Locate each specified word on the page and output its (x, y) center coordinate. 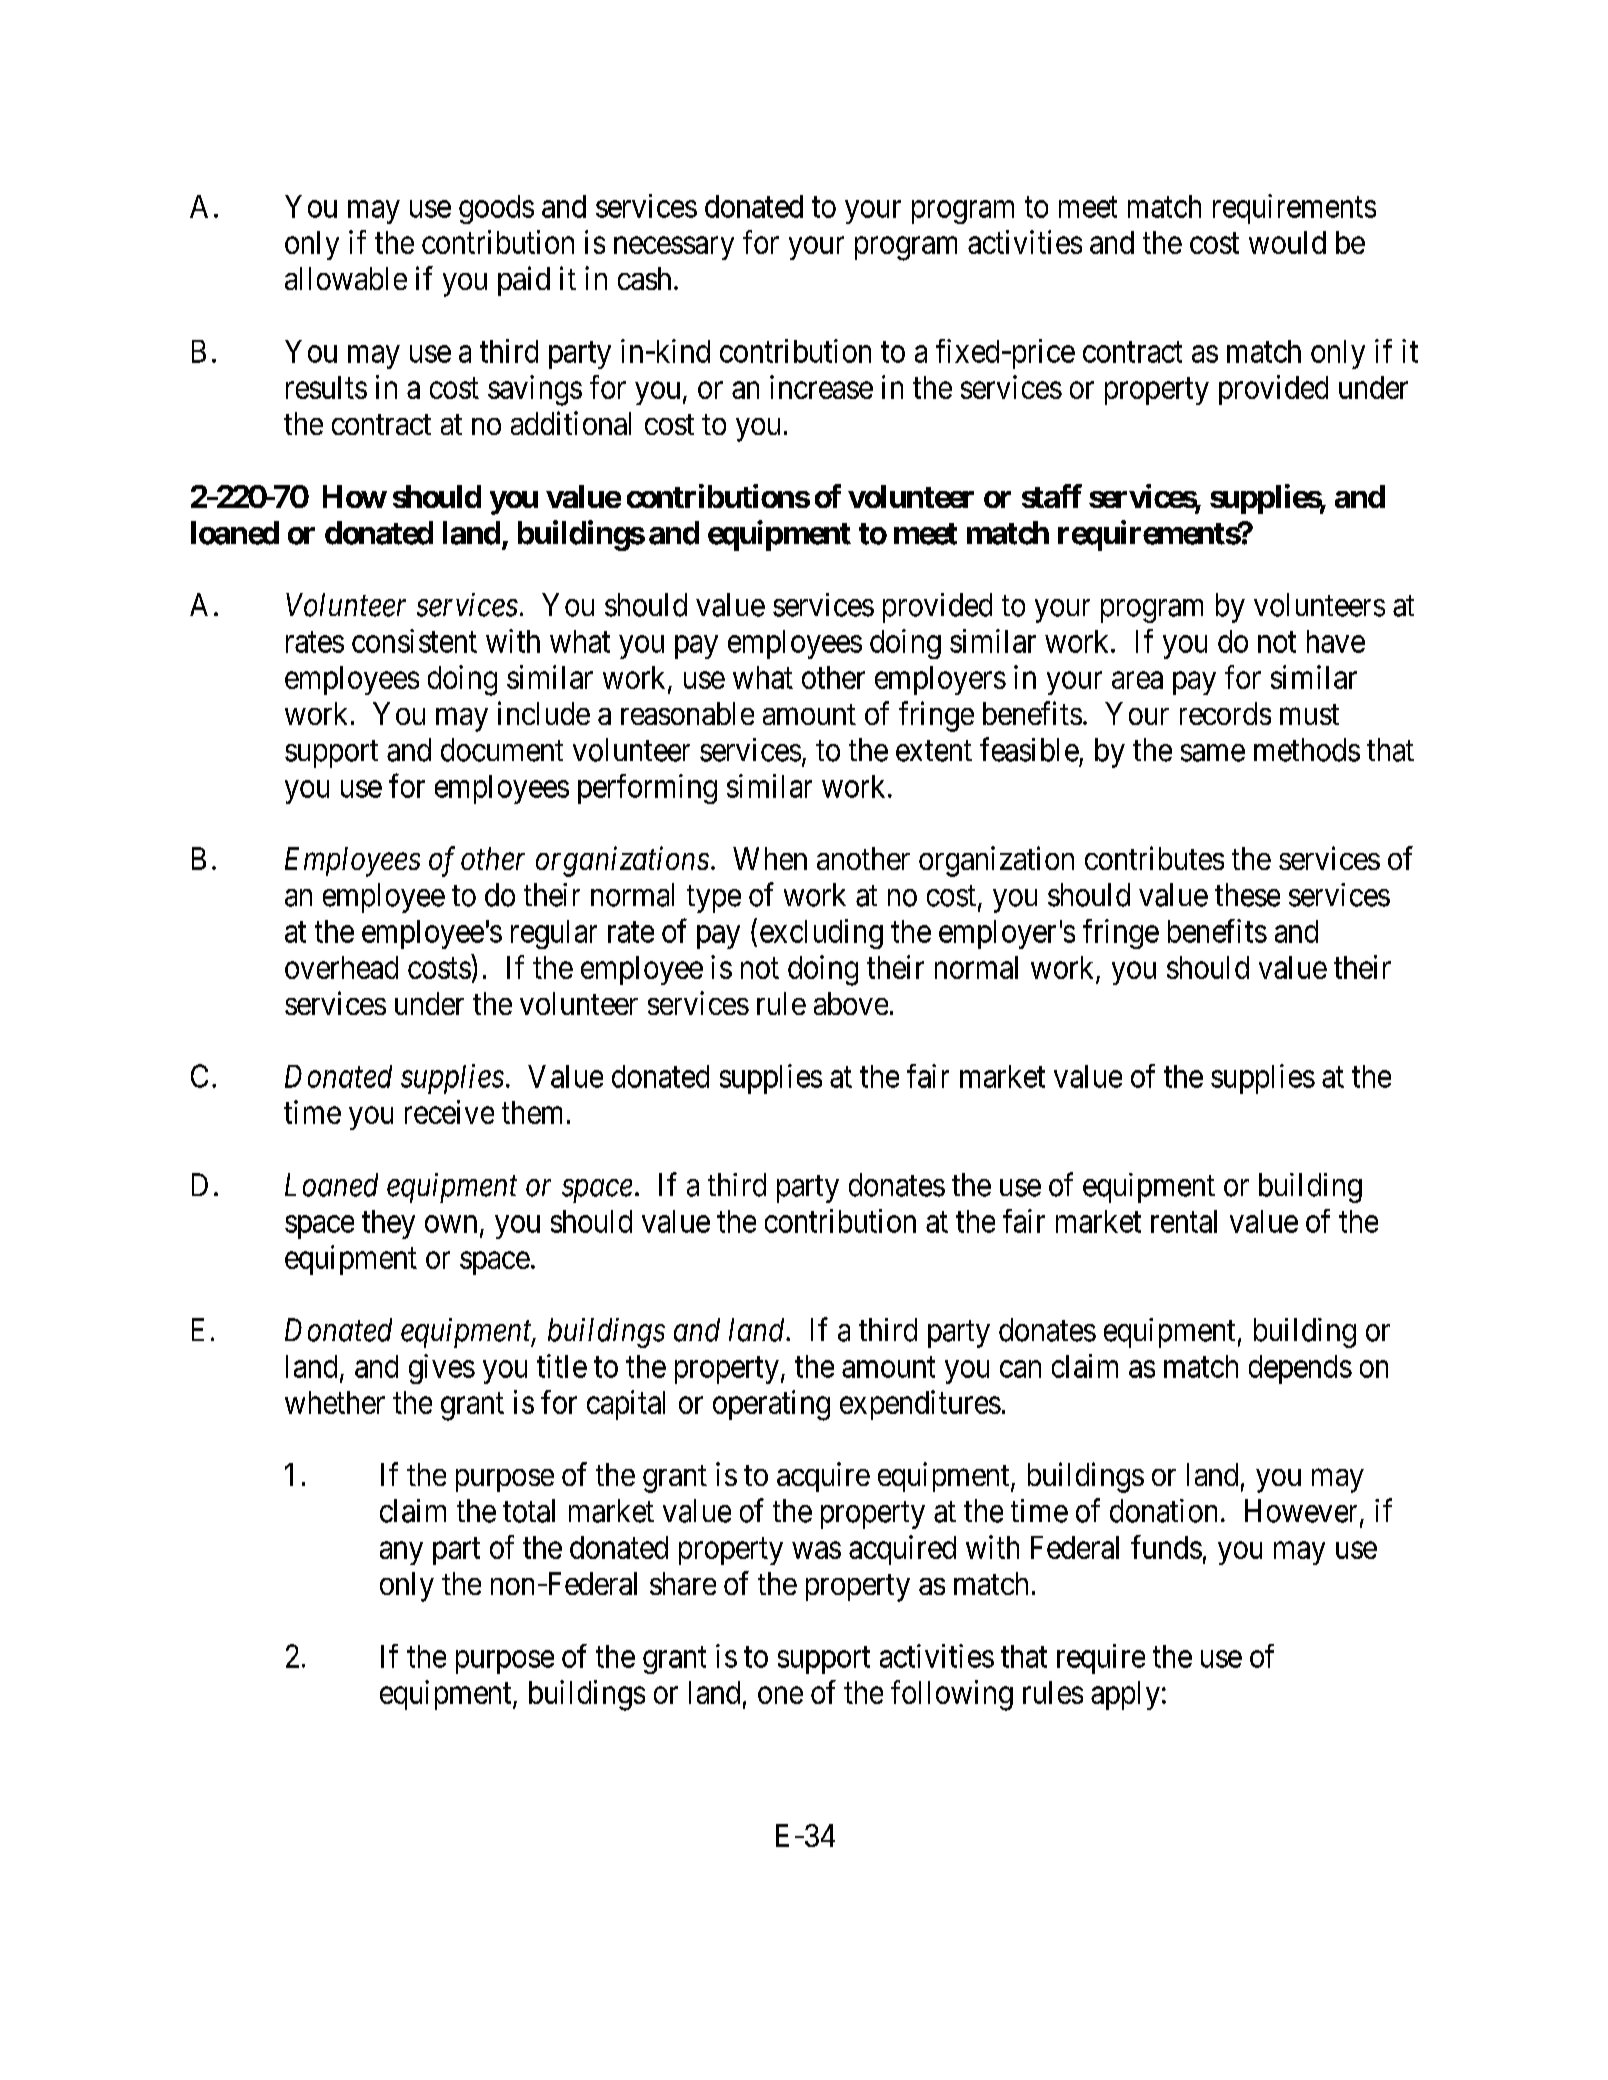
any (401, 1553)
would (1287, 242)
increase (821, 387)
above (851, 1003)
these (1247, 895)
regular (554, 934)
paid (524, 281)
